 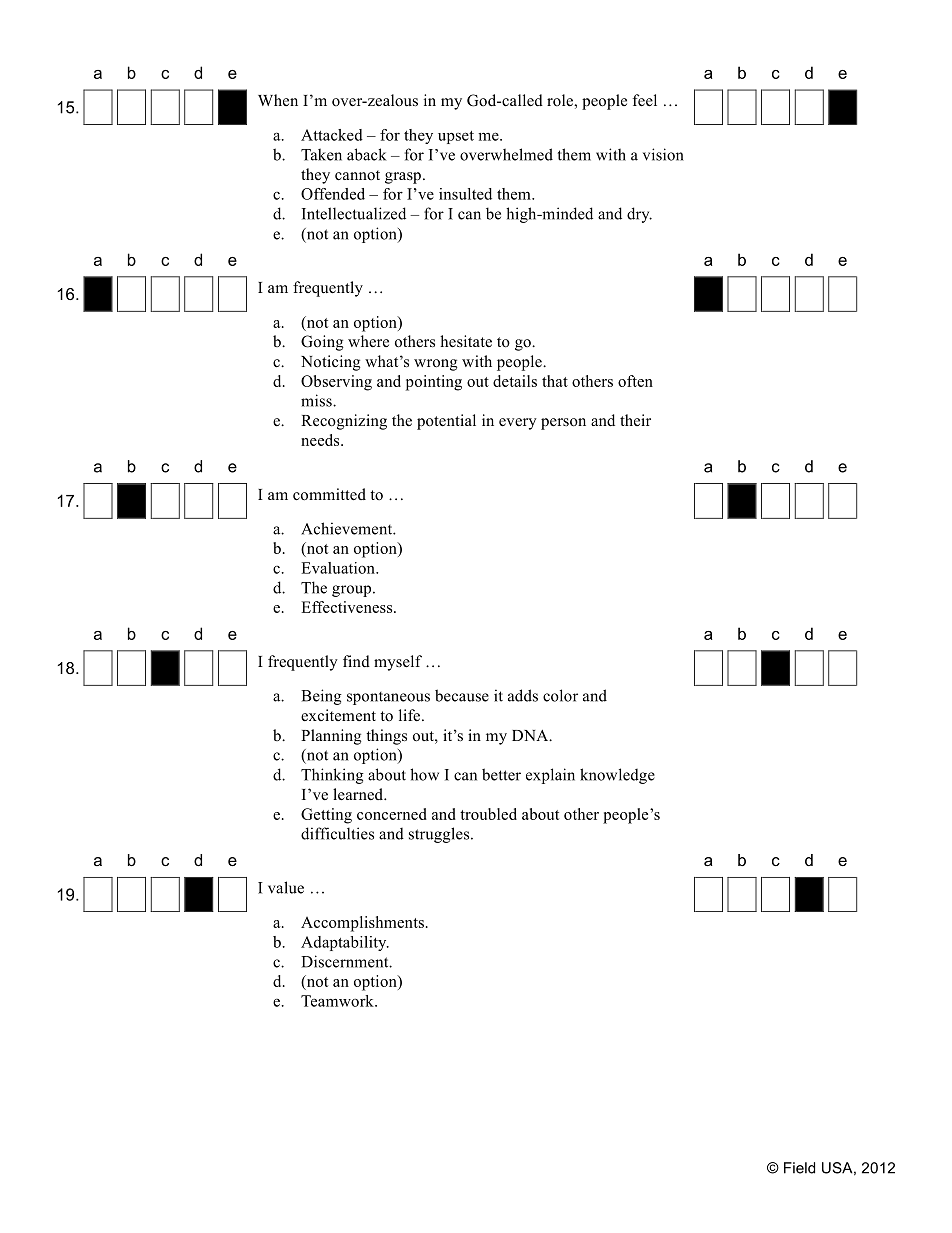 I want to click on adds, so click(x=523, y=695).
